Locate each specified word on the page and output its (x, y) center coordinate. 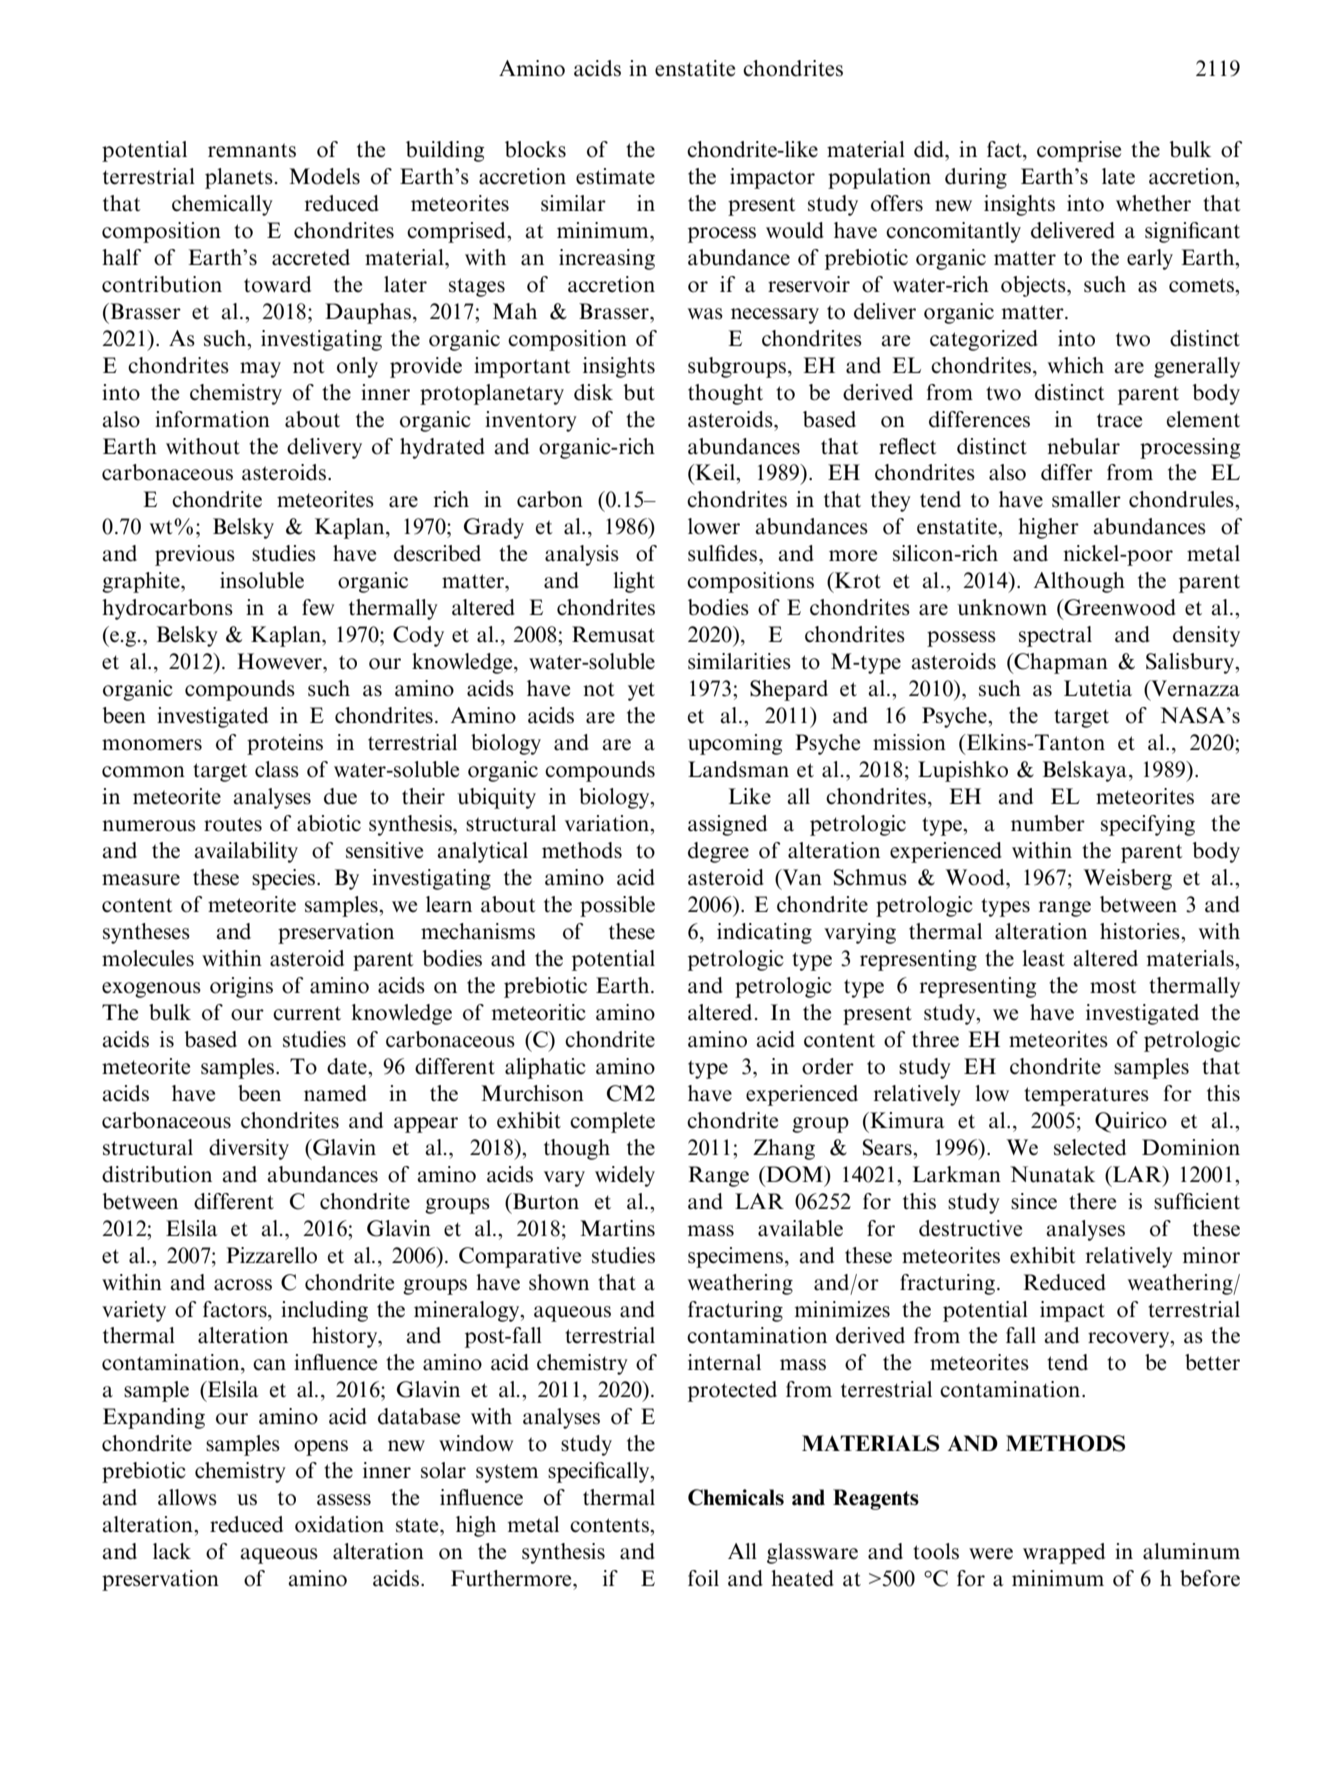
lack (172, 1551)
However (280, 661)
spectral (1055, 636)
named (335, 1093)
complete (612, 1122)
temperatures (1086, 1096)
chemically (222, 205)
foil (703, 1578)
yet (641, 691)
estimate (615, 176)
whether (1153, 203)
